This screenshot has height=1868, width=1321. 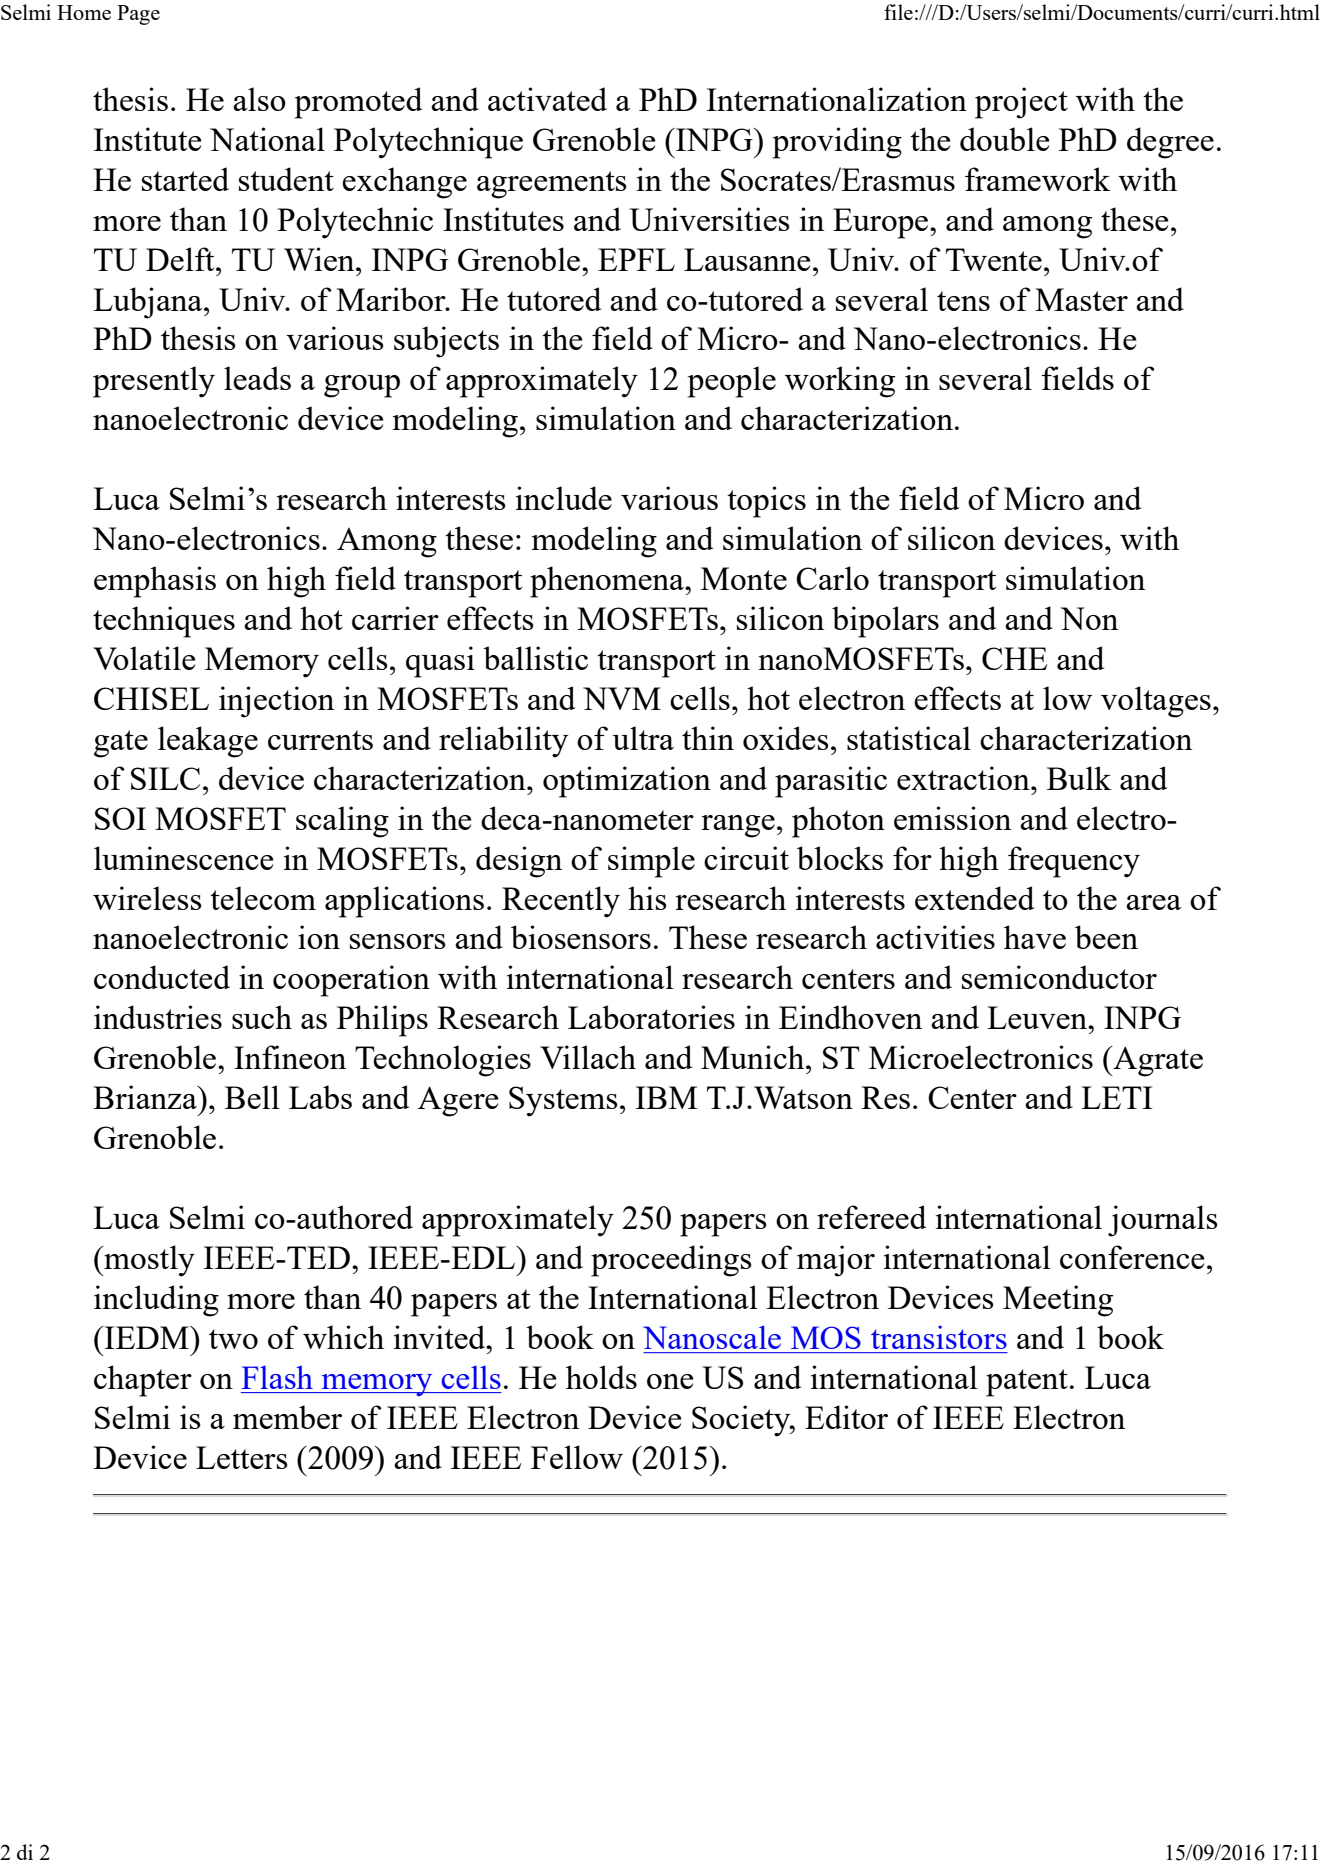 What do you see at coordinates (259, 99) in the screenshot?
I see `also` at bounding box center [259, 99].
